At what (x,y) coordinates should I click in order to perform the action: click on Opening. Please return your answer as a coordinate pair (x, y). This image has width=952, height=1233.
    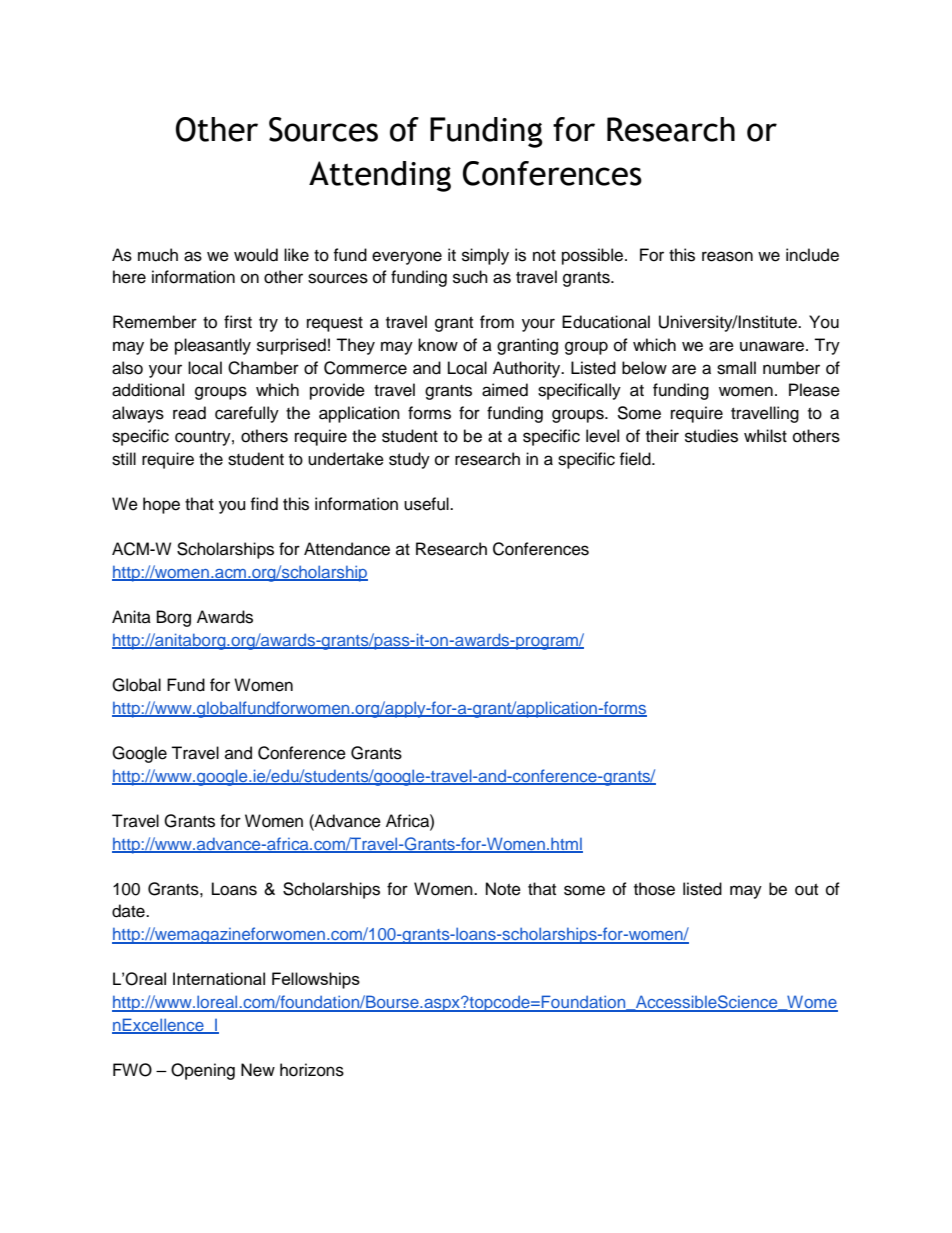
    Looking at the image, I should click on (203, 1071).
